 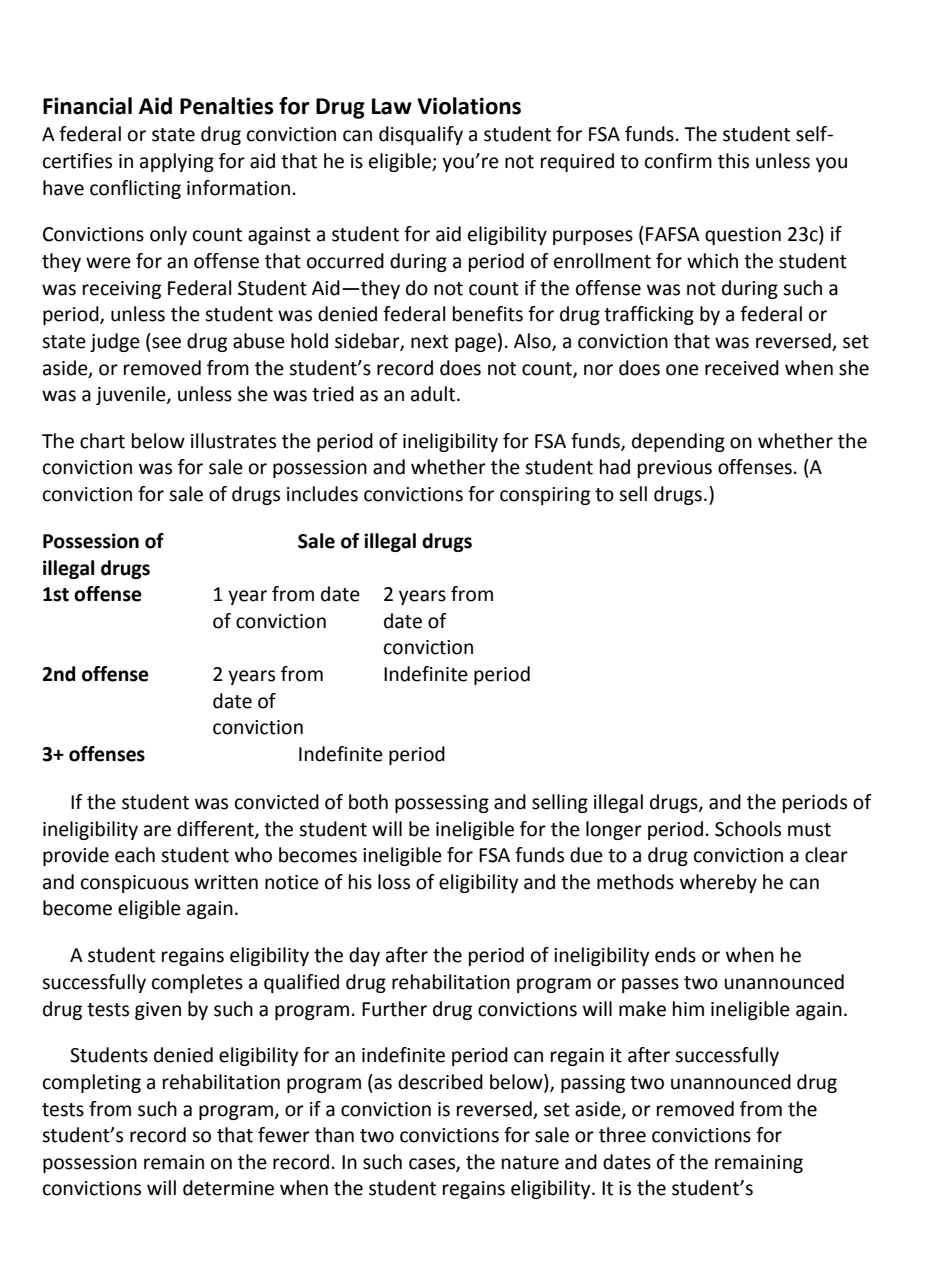 What do you see at coordinates (748, 829) in the page?
I see `Schools` at bounding box center [748, 829].
